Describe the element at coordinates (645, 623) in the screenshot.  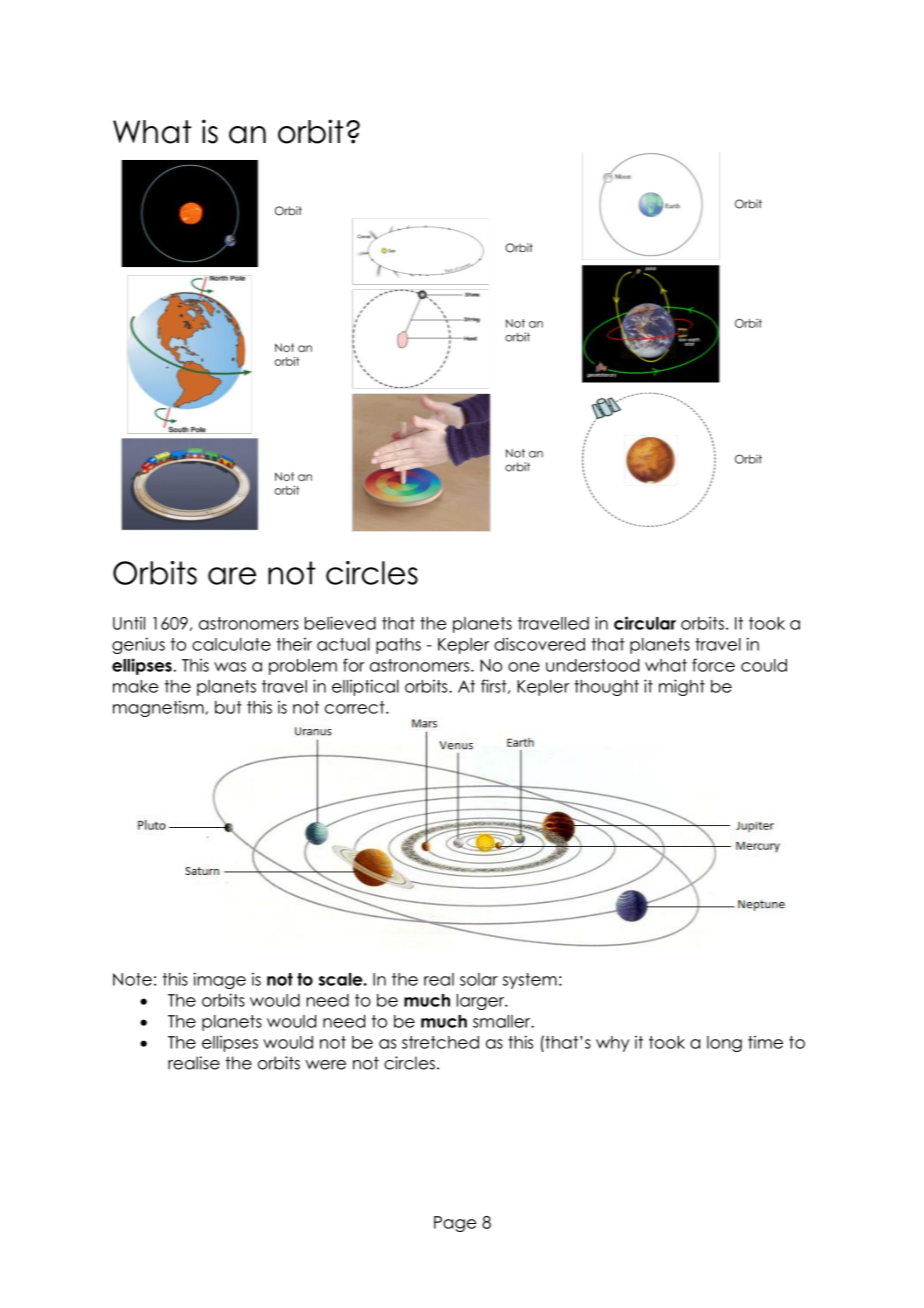
I see `circular` at that location.
